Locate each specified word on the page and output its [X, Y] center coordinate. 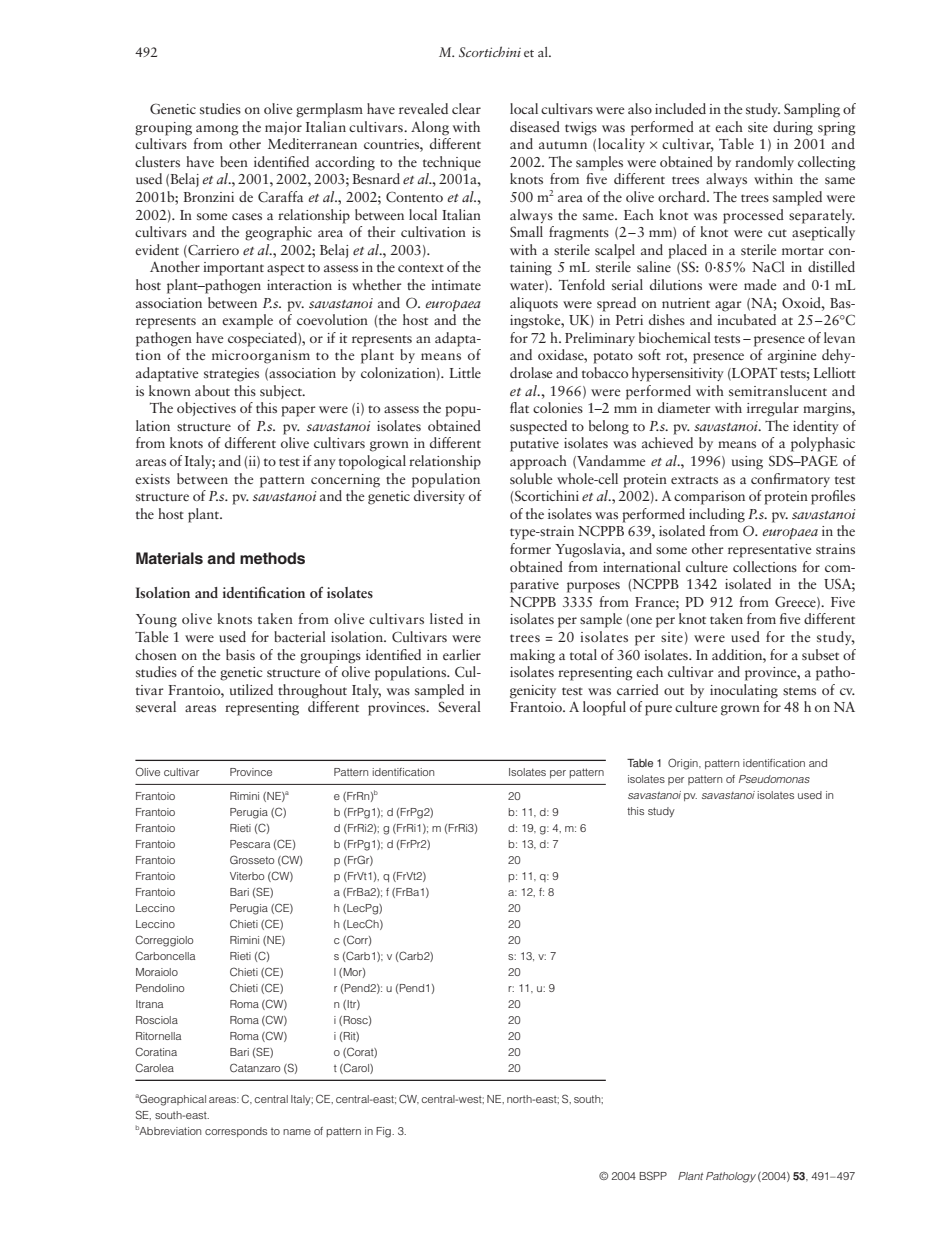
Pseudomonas [774, 779]
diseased [535, 126]
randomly [764, 163]
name [297, 1132]
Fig [384, 1132]
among [217, 130]
